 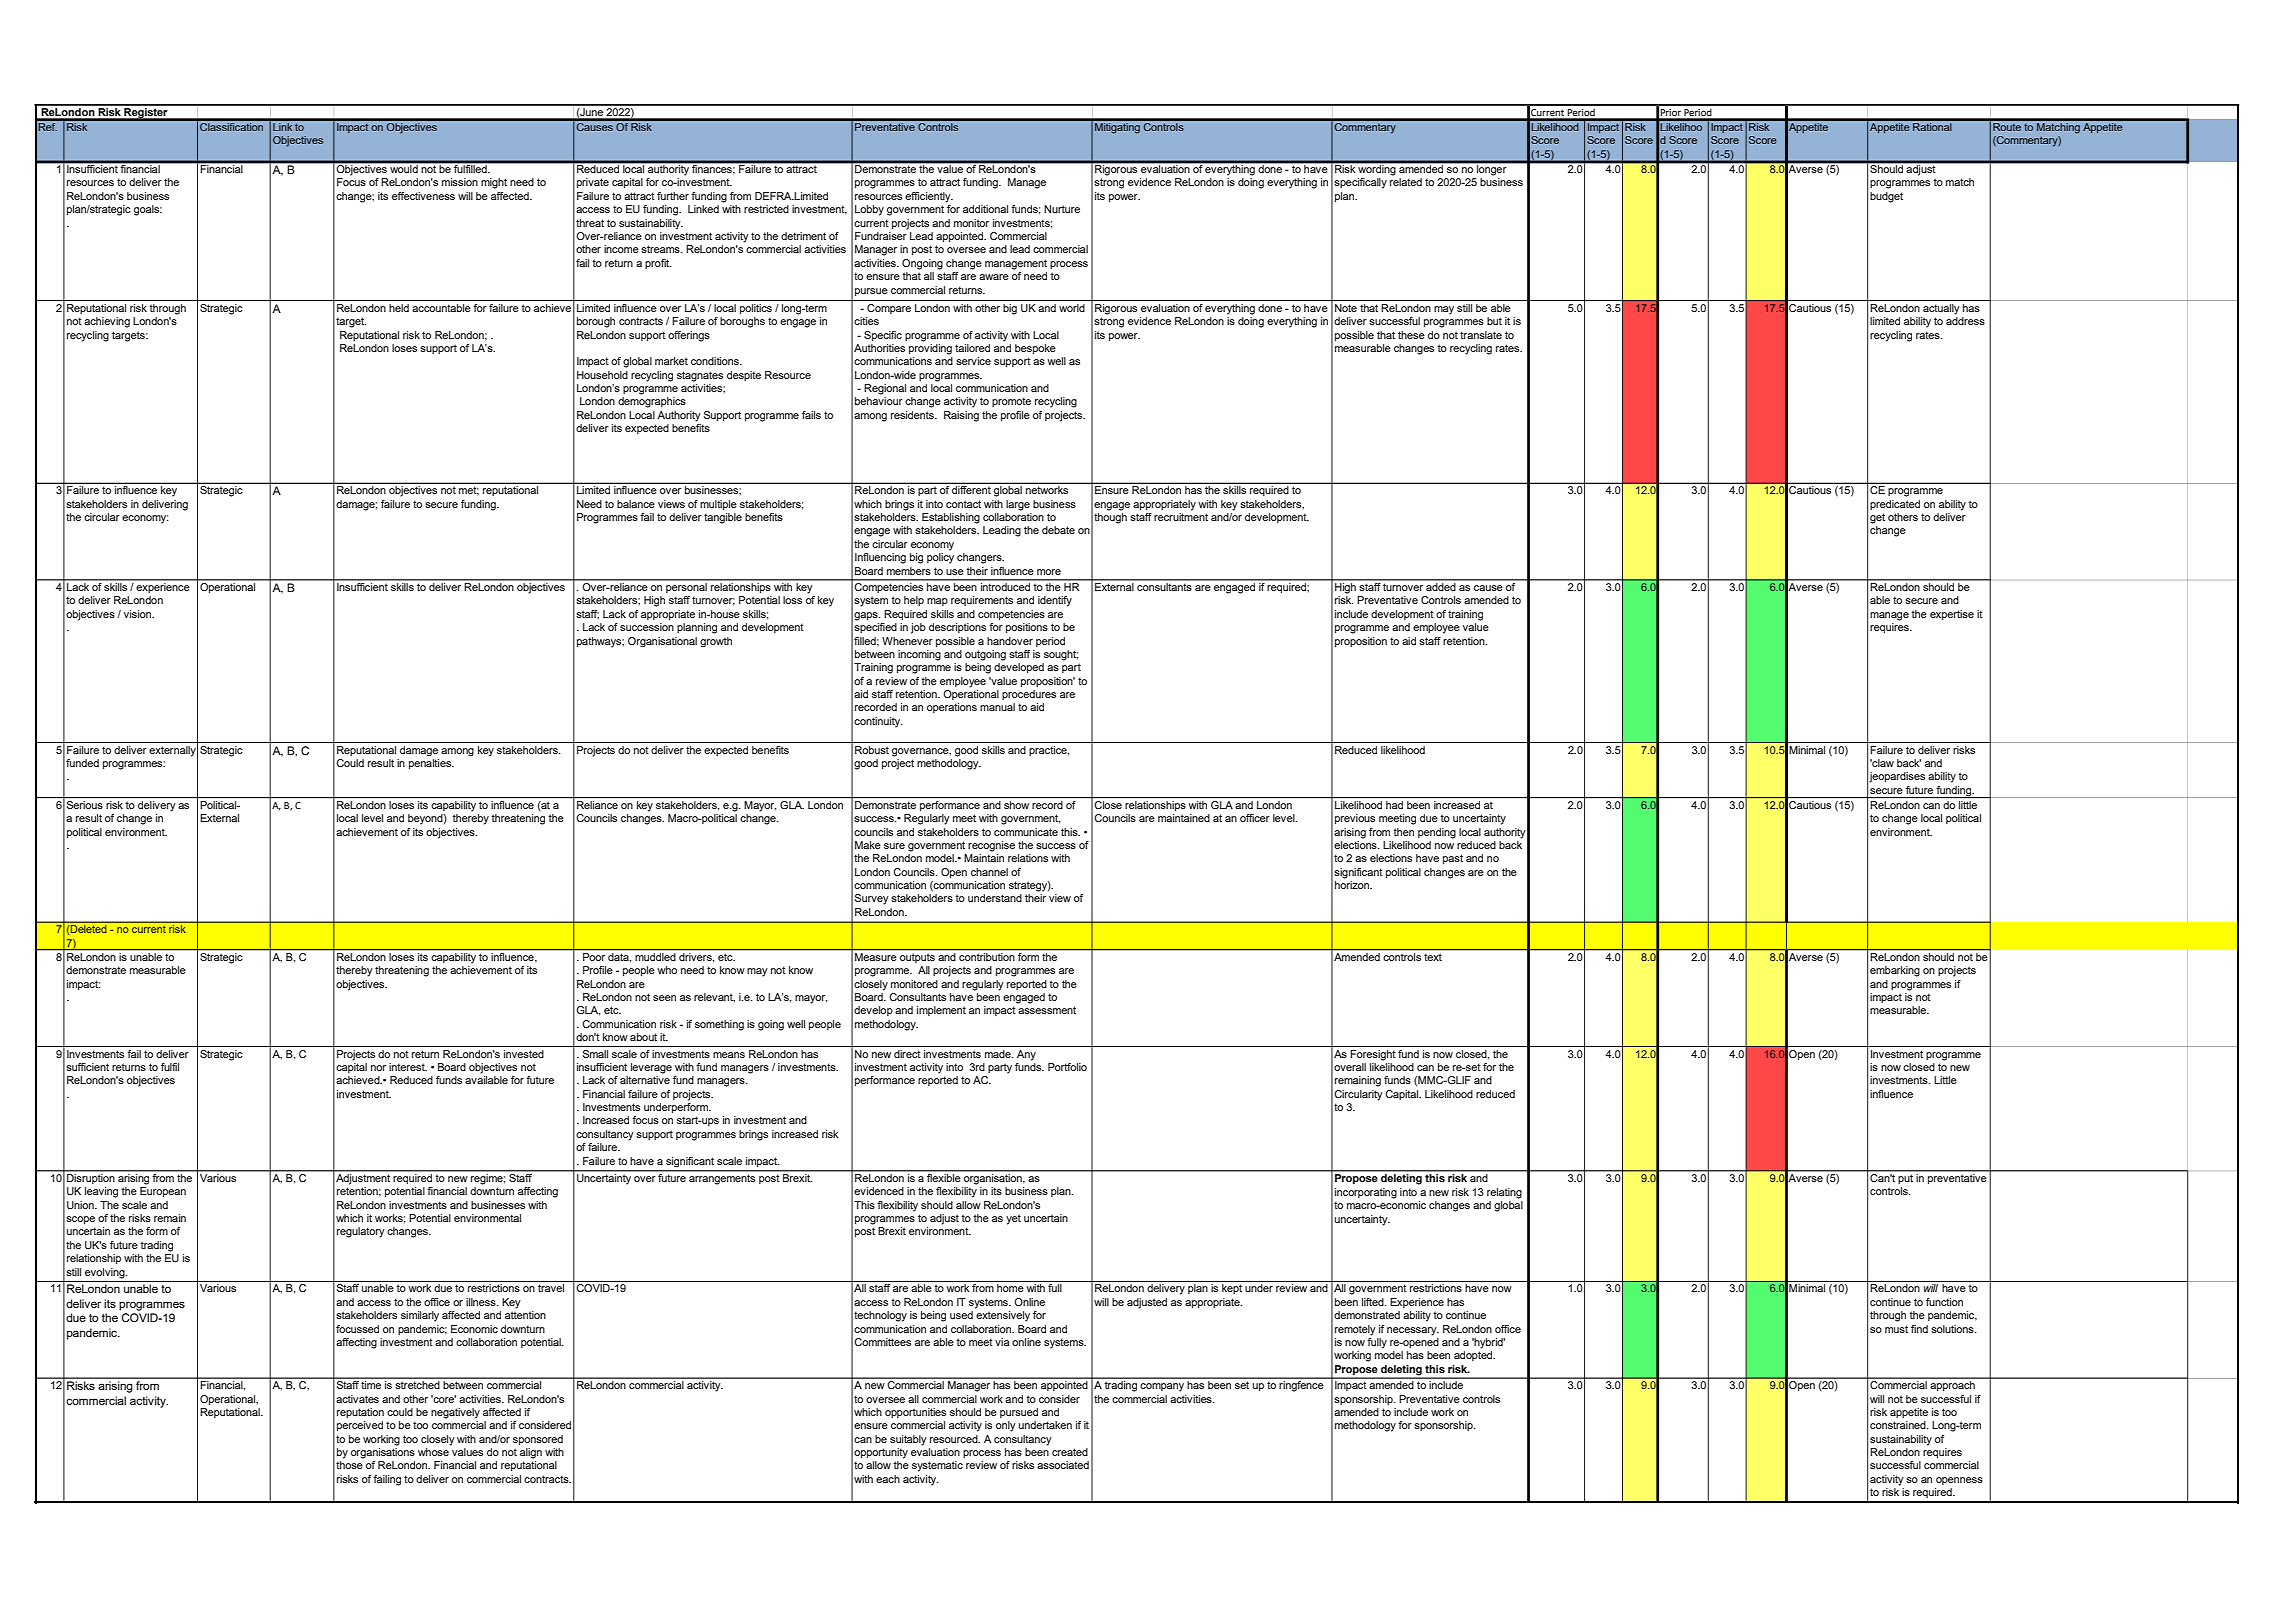 What do you see at coordinates (423, 196) in the screenshot?
I see `effectiveness` at bounding box center [423, 196].
